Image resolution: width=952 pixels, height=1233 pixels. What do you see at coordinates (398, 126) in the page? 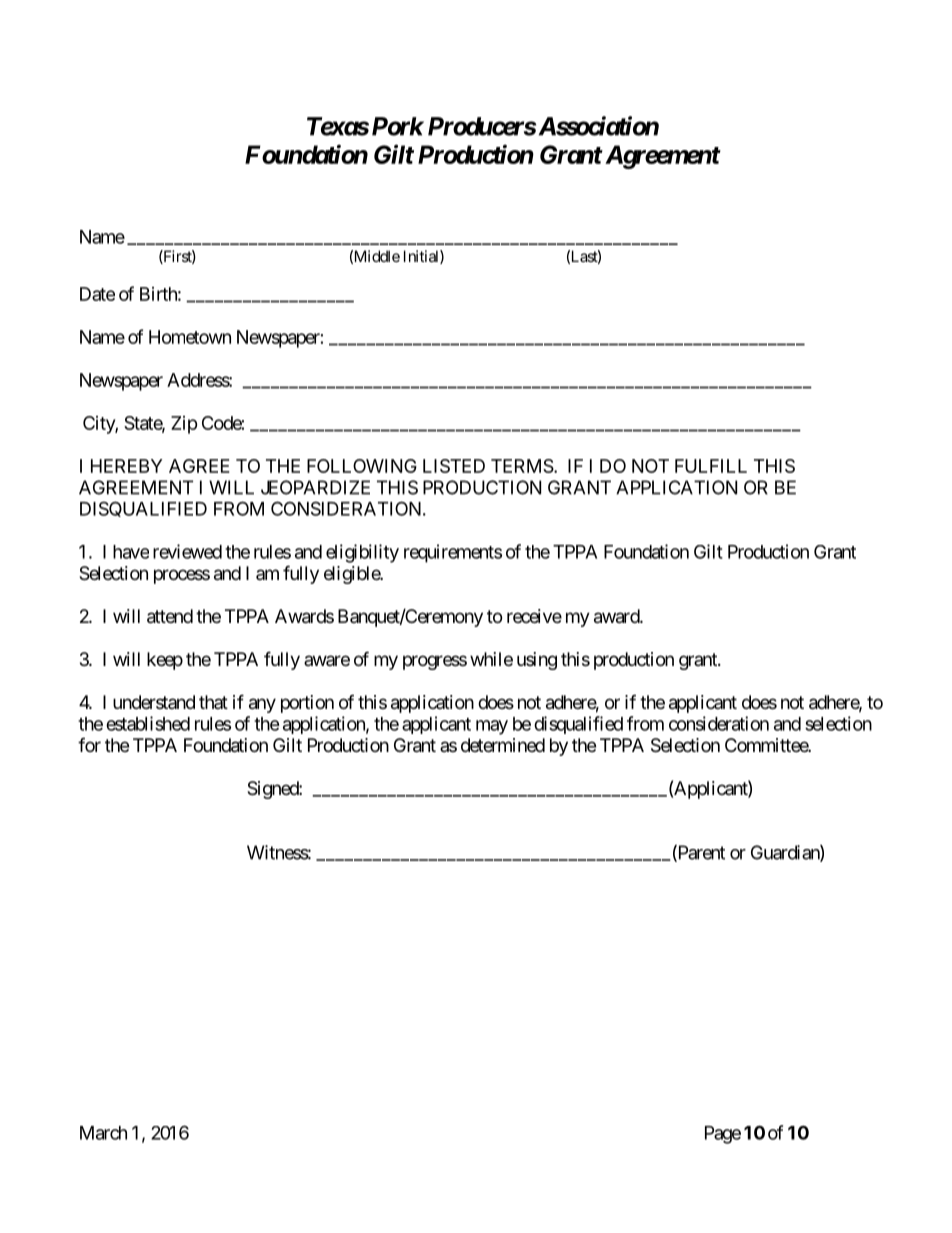
I see `Pork` at bounding box center [398, 126].
